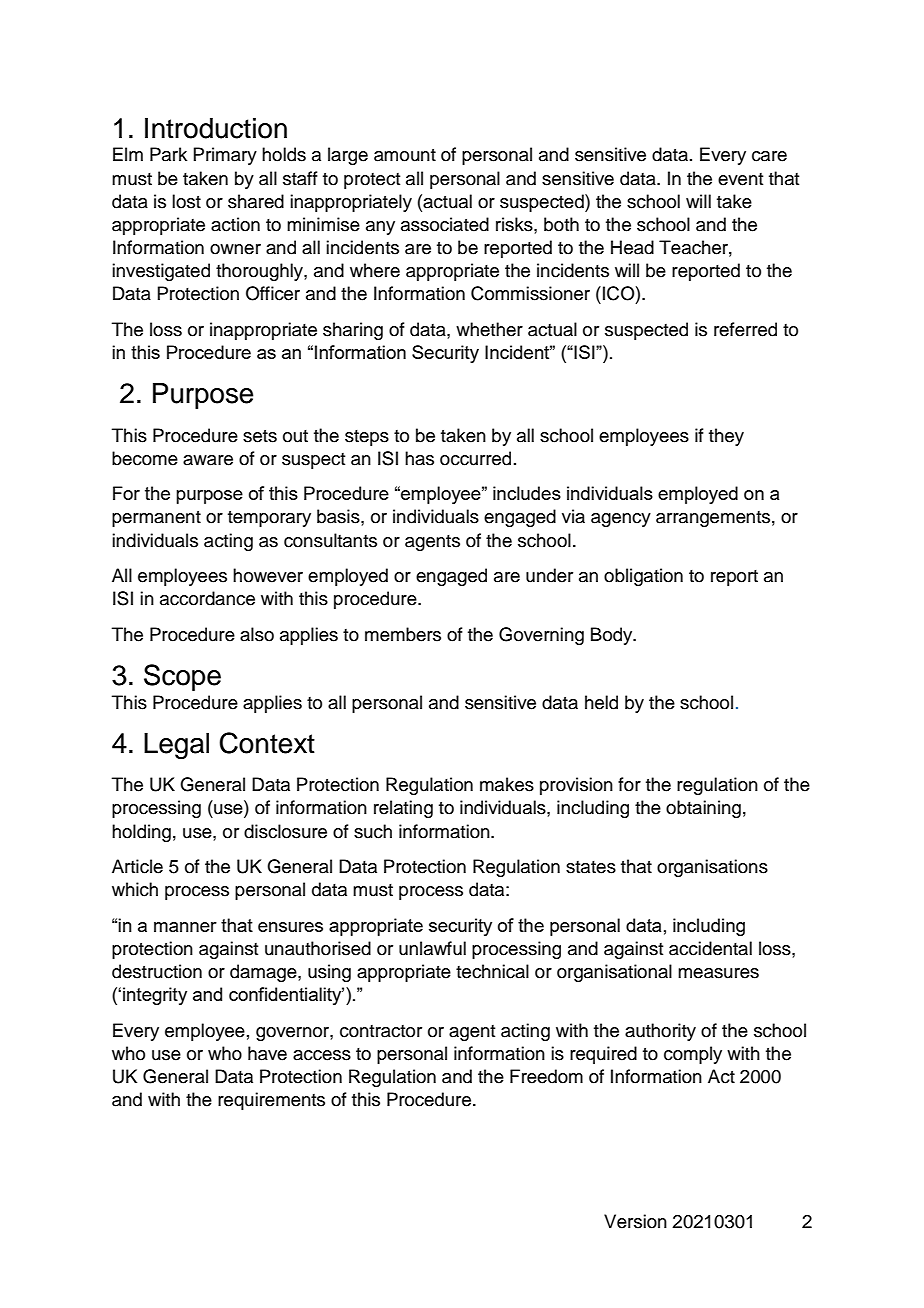 This screenshot has height=1308, width=924. Describe the element at coordinates (745, 329) in the screenshot. I see `referred` at that location.
